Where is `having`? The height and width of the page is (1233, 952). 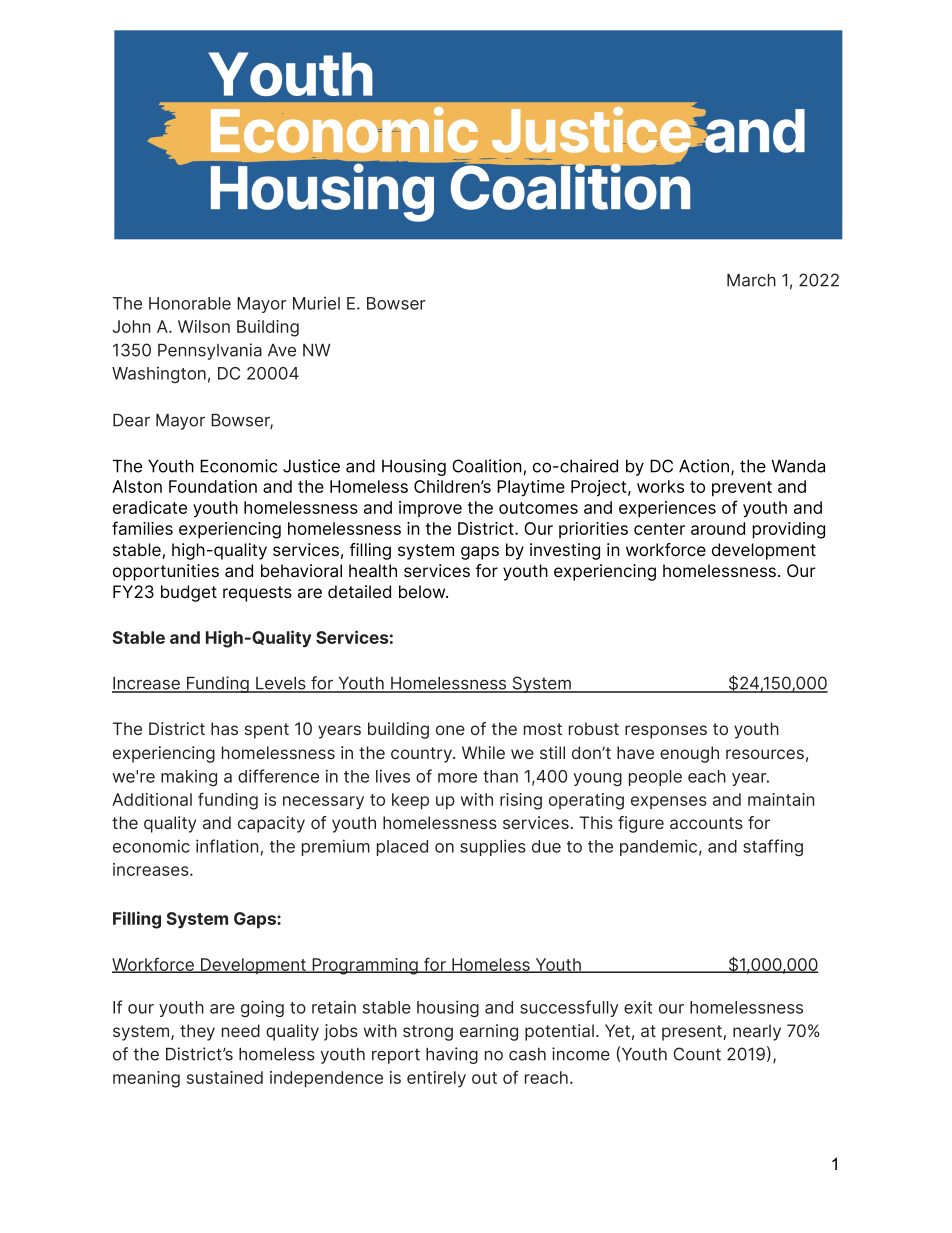 having is located at coordinates (452, 1055).
